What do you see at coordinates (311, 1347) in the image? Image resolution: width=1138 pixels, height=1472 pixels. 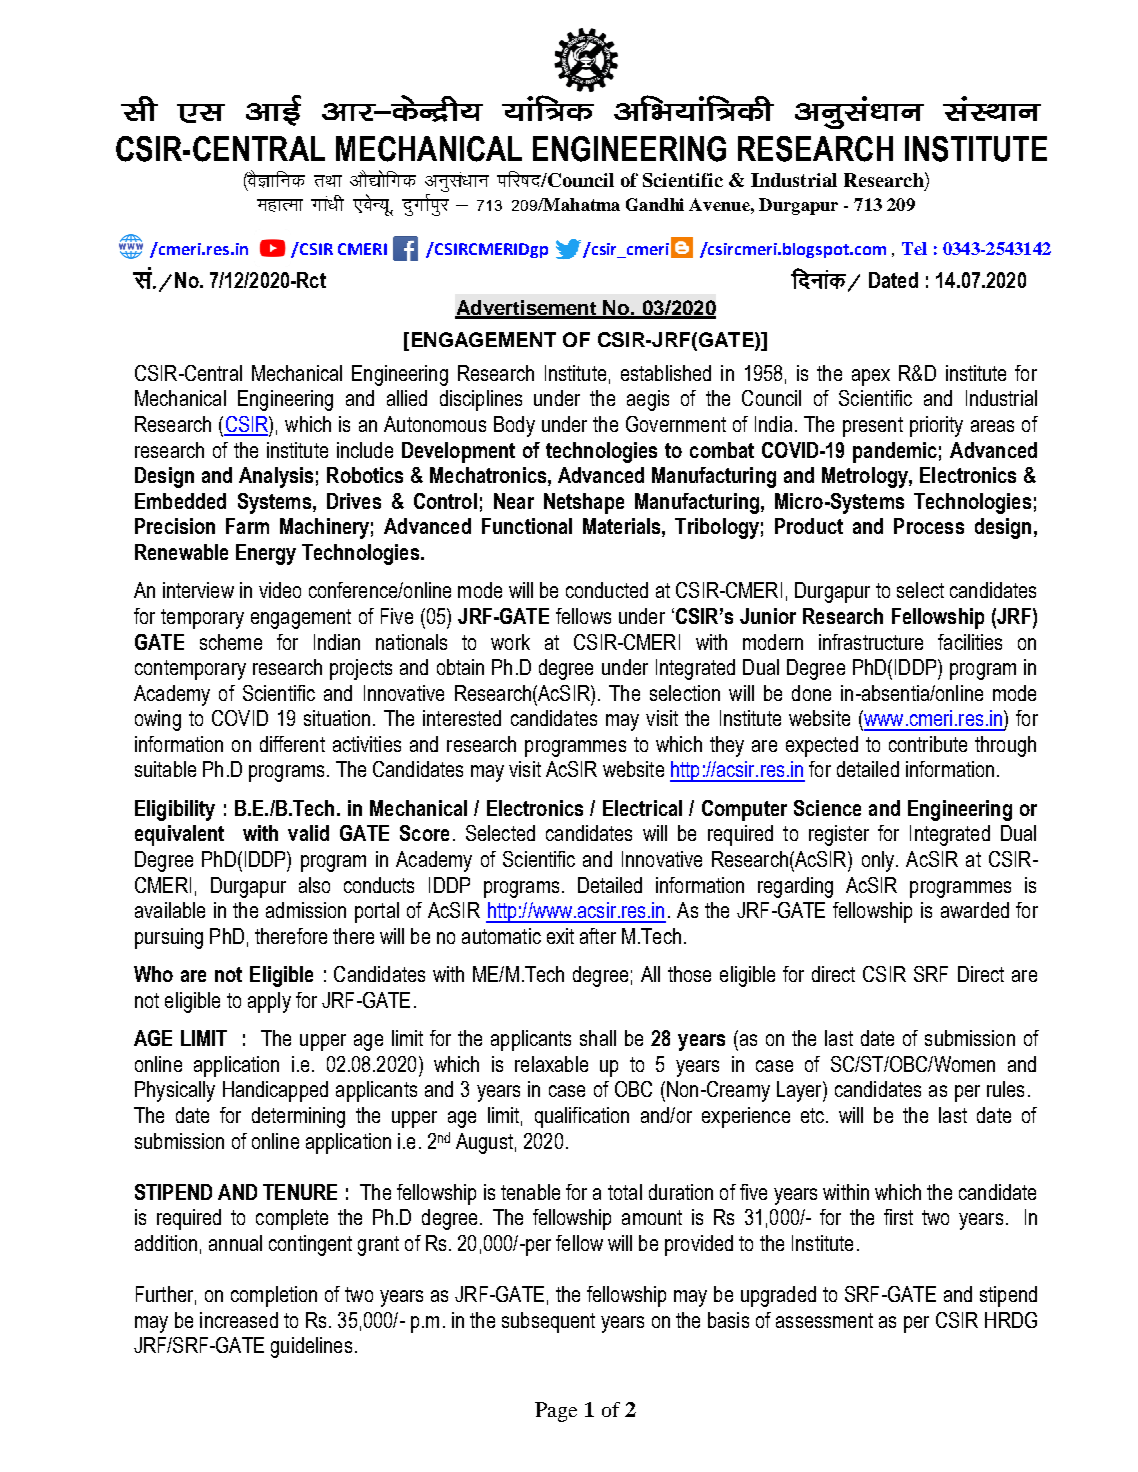 I see `guidelines` at bounding box center [311, 1347].
